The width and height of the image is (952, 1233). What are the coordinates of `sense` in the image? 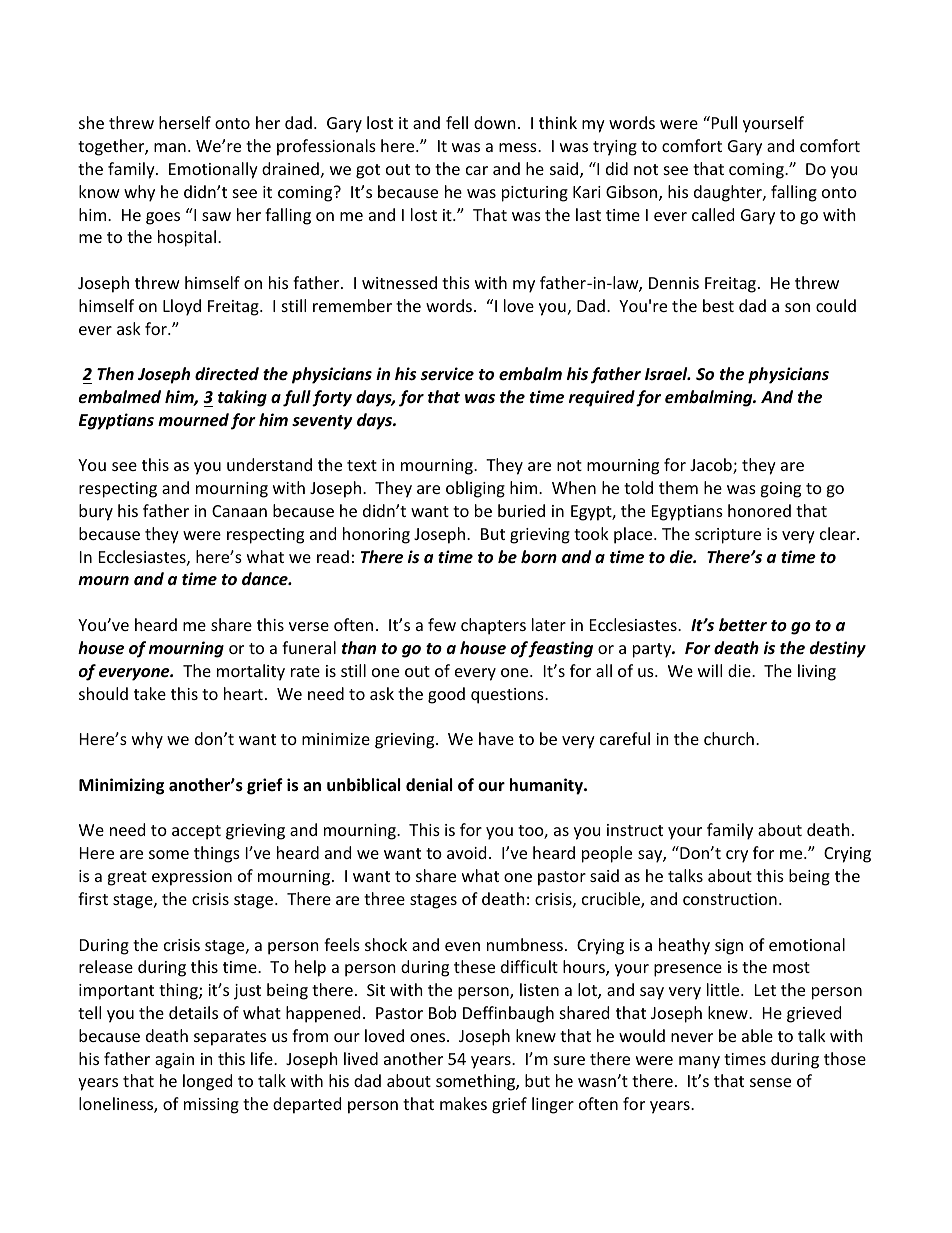 It's located at (770, 1082).
